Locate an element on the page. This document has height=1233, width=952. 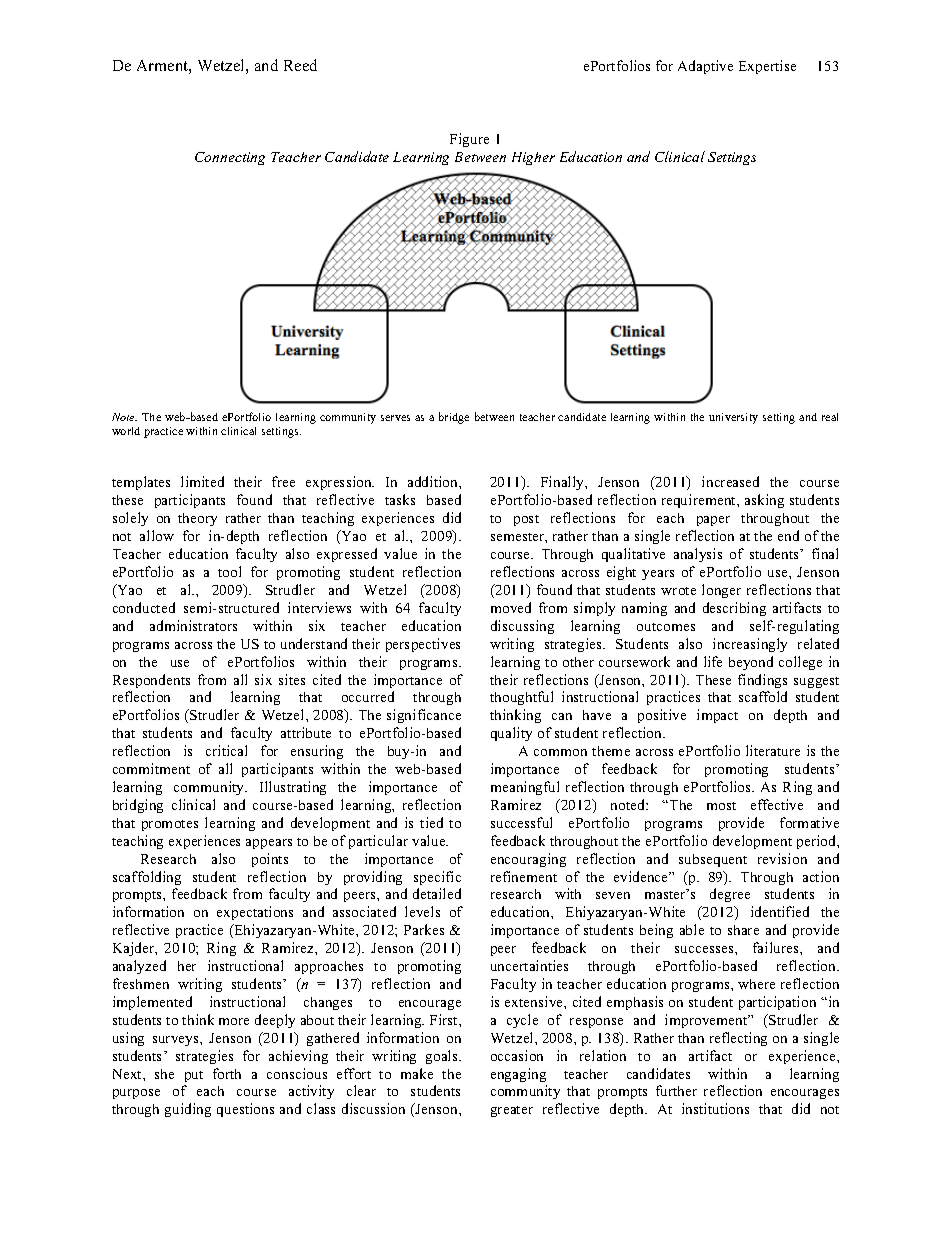
longer is located at coordinates (721, 591).
